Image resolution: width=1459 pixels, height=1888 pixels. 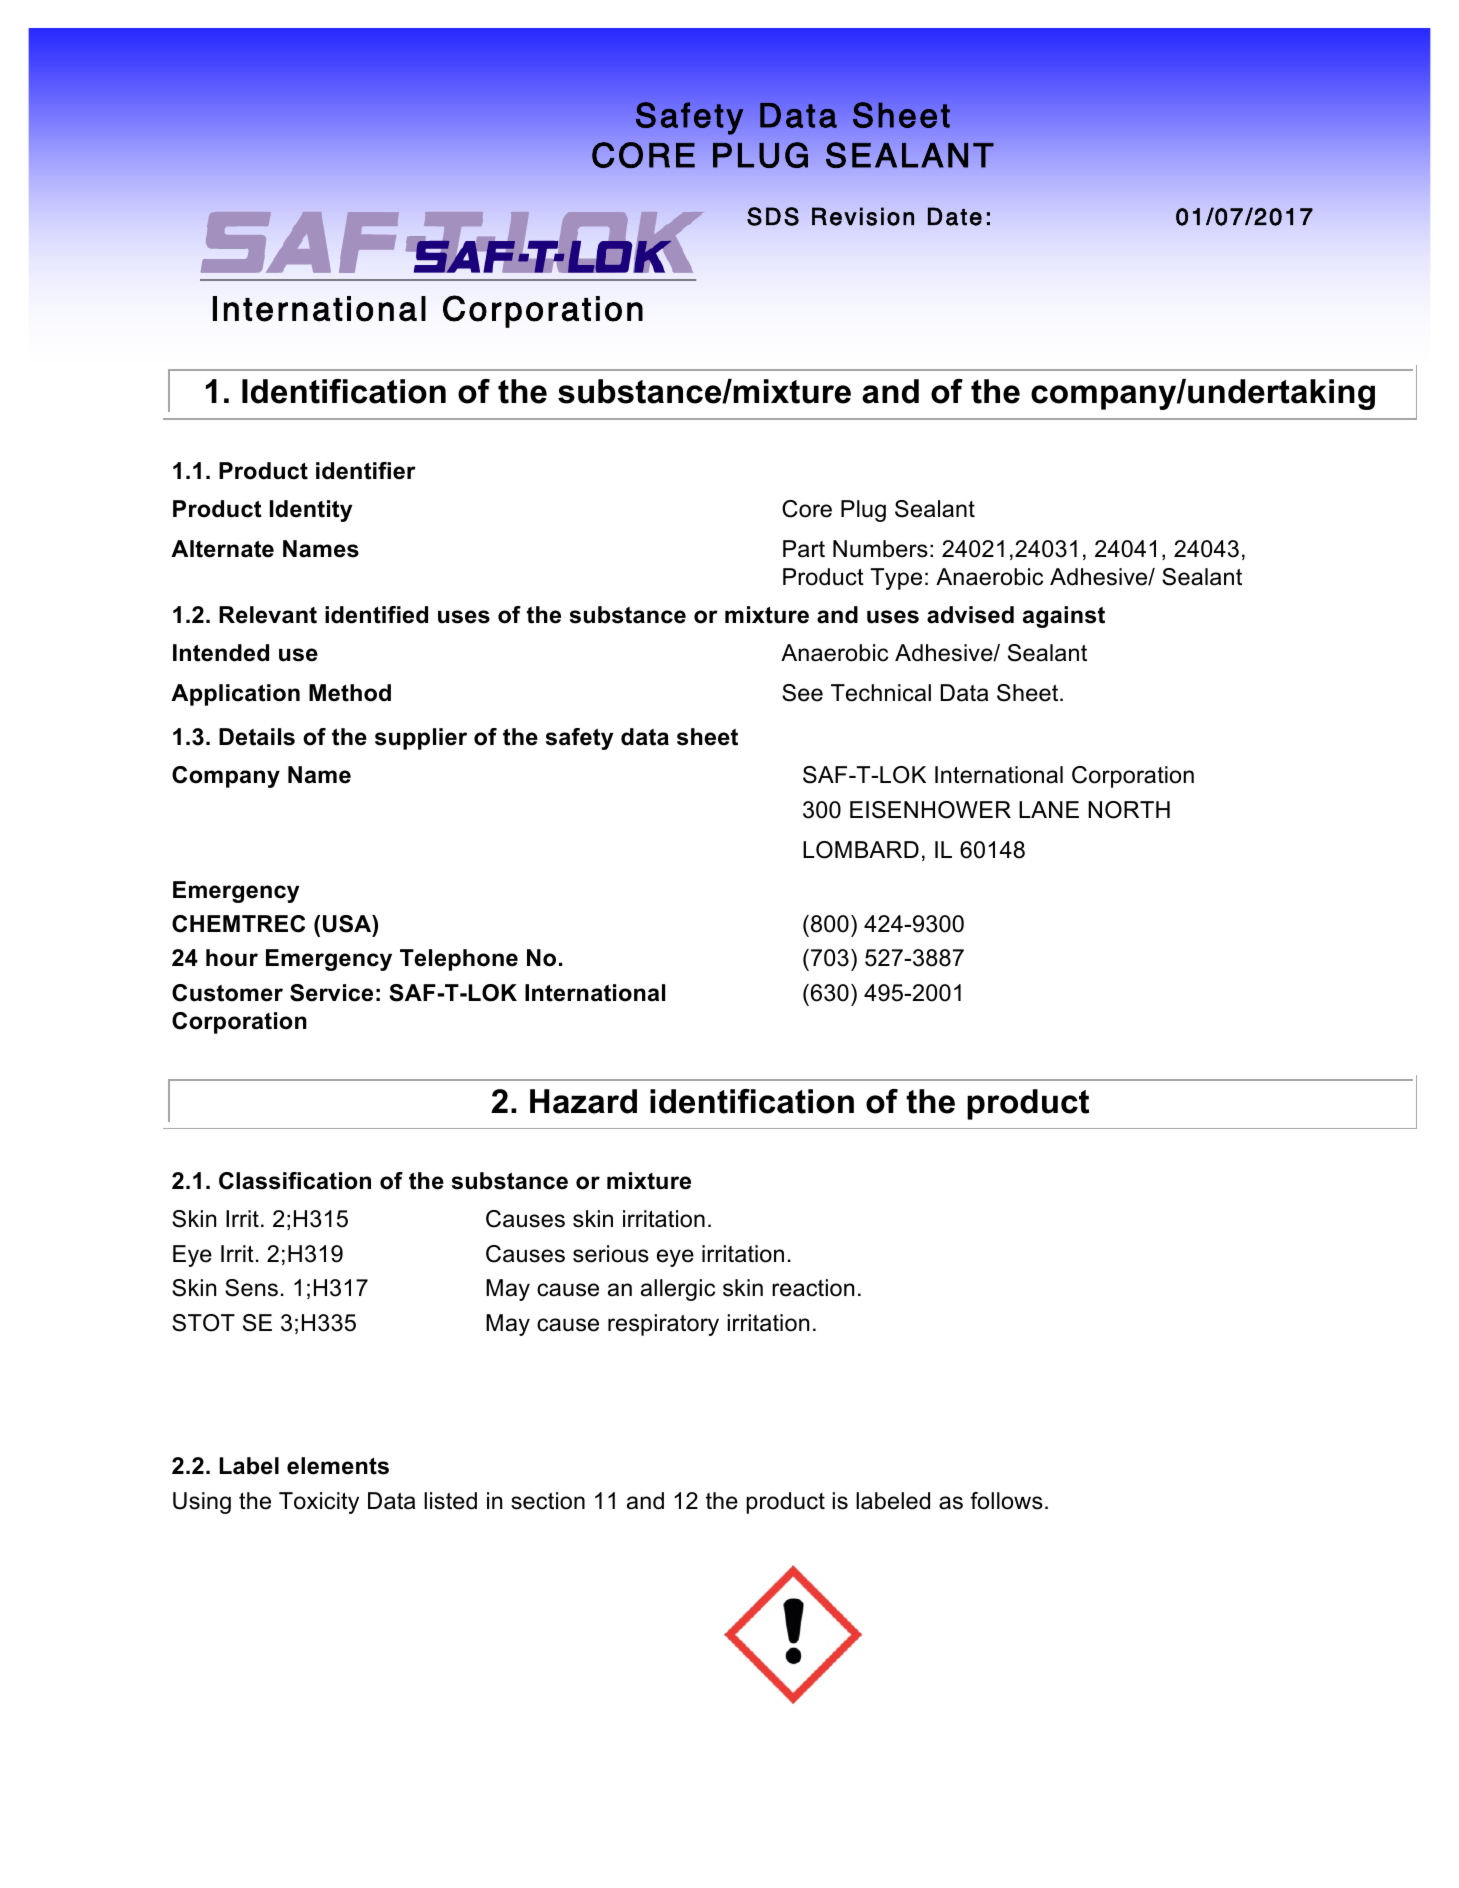 What do you see at coordinates (257, 737) in the page?
I see `Details` at bounding box center [257, 737].
